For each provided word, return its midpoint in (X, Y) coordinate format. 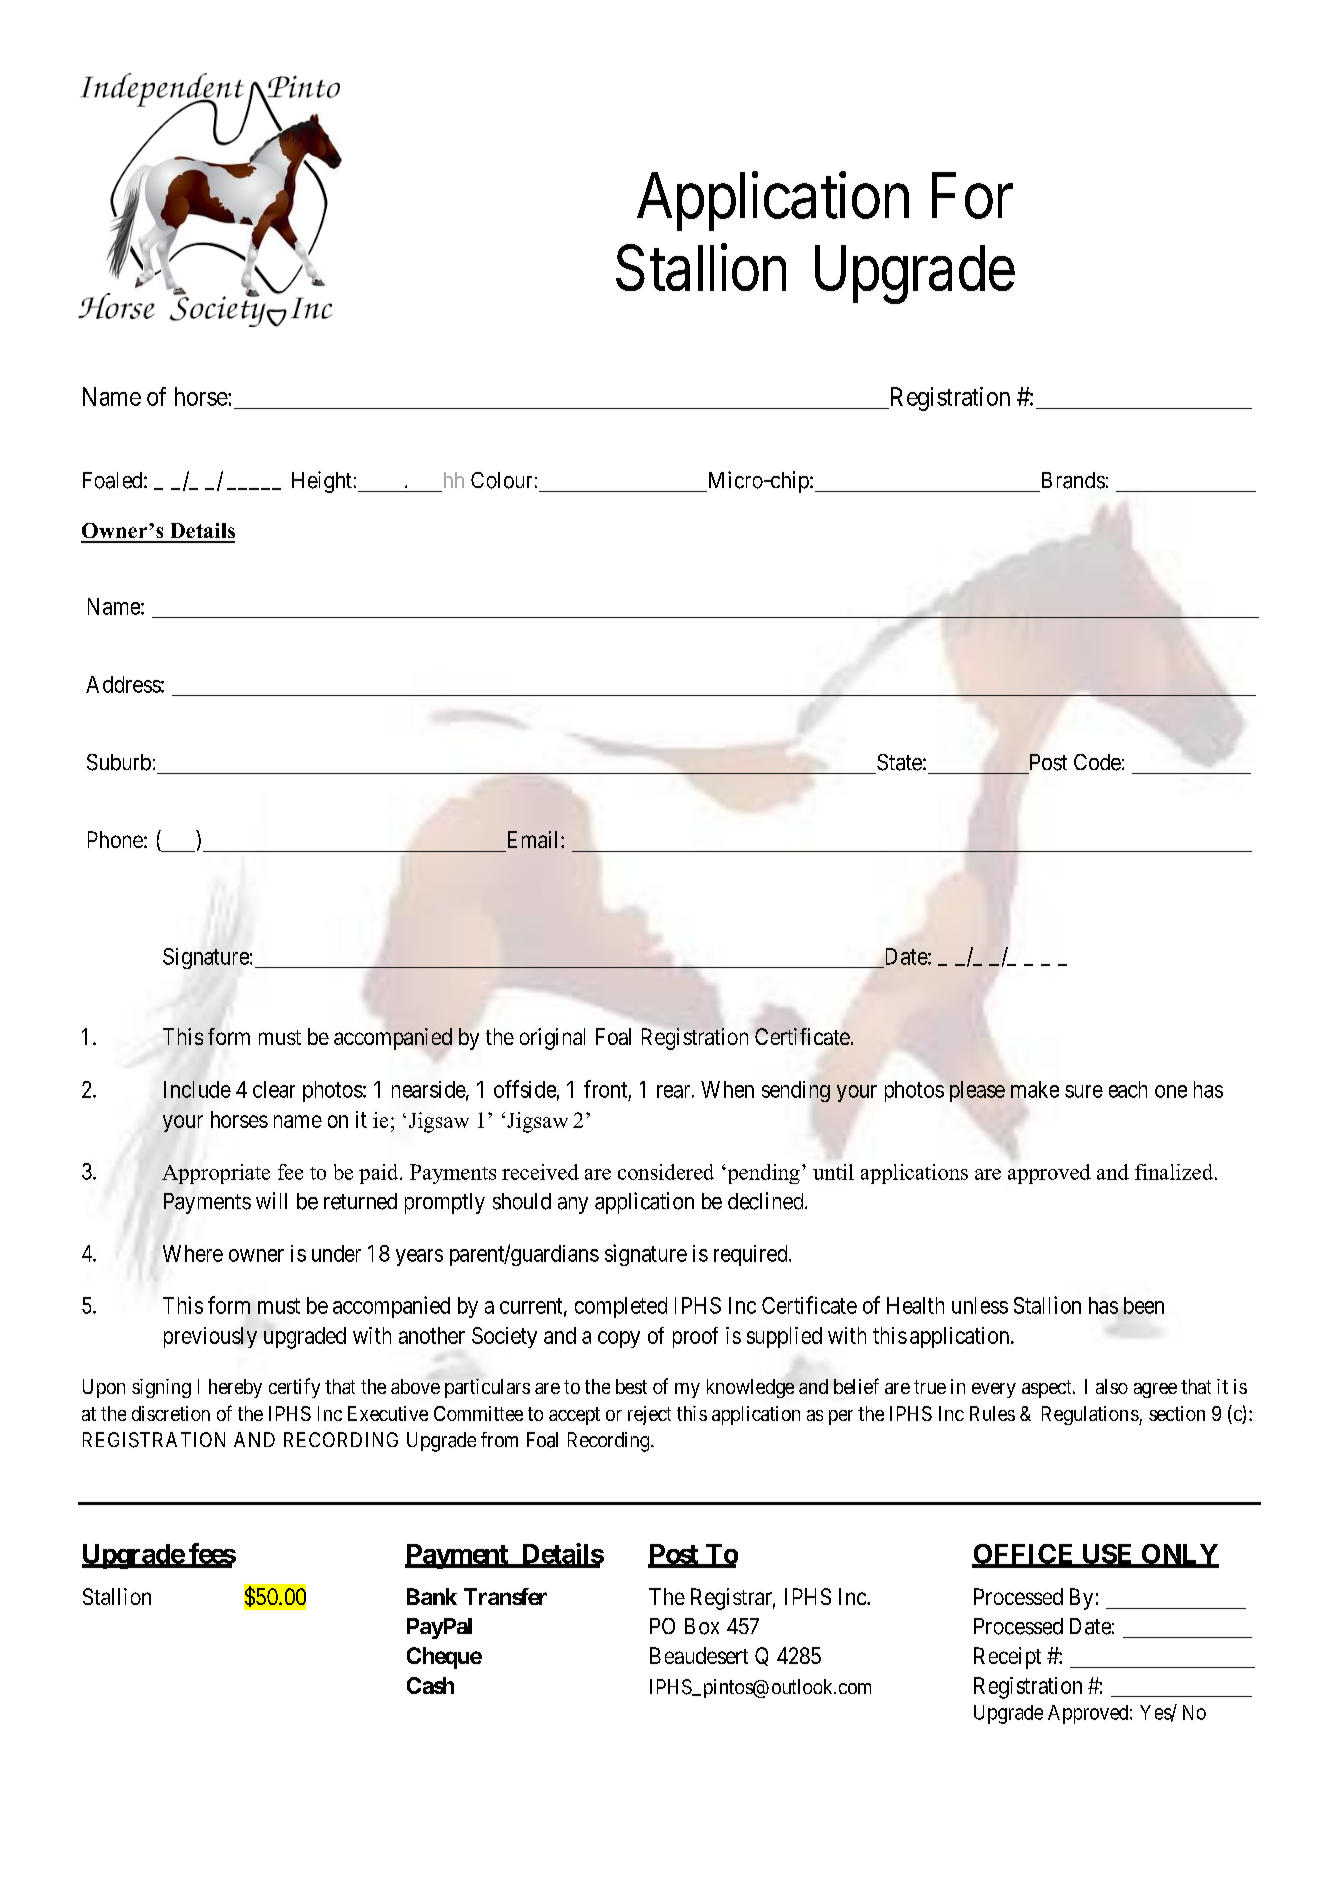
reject (649, 1415)
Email (535, 839)
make (1035, 1089)
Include (197, 1089)
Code (1097, 762)
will (271, 1200)
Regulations (1091, 1415)
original (552, 1039)
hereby (235, 1388)
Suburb (119, 762)
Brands (1073, 480)
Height (322, 482)
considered (666, 1172)
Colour (501, 480)
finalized (1175, 1172)
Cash (430, 1685)
